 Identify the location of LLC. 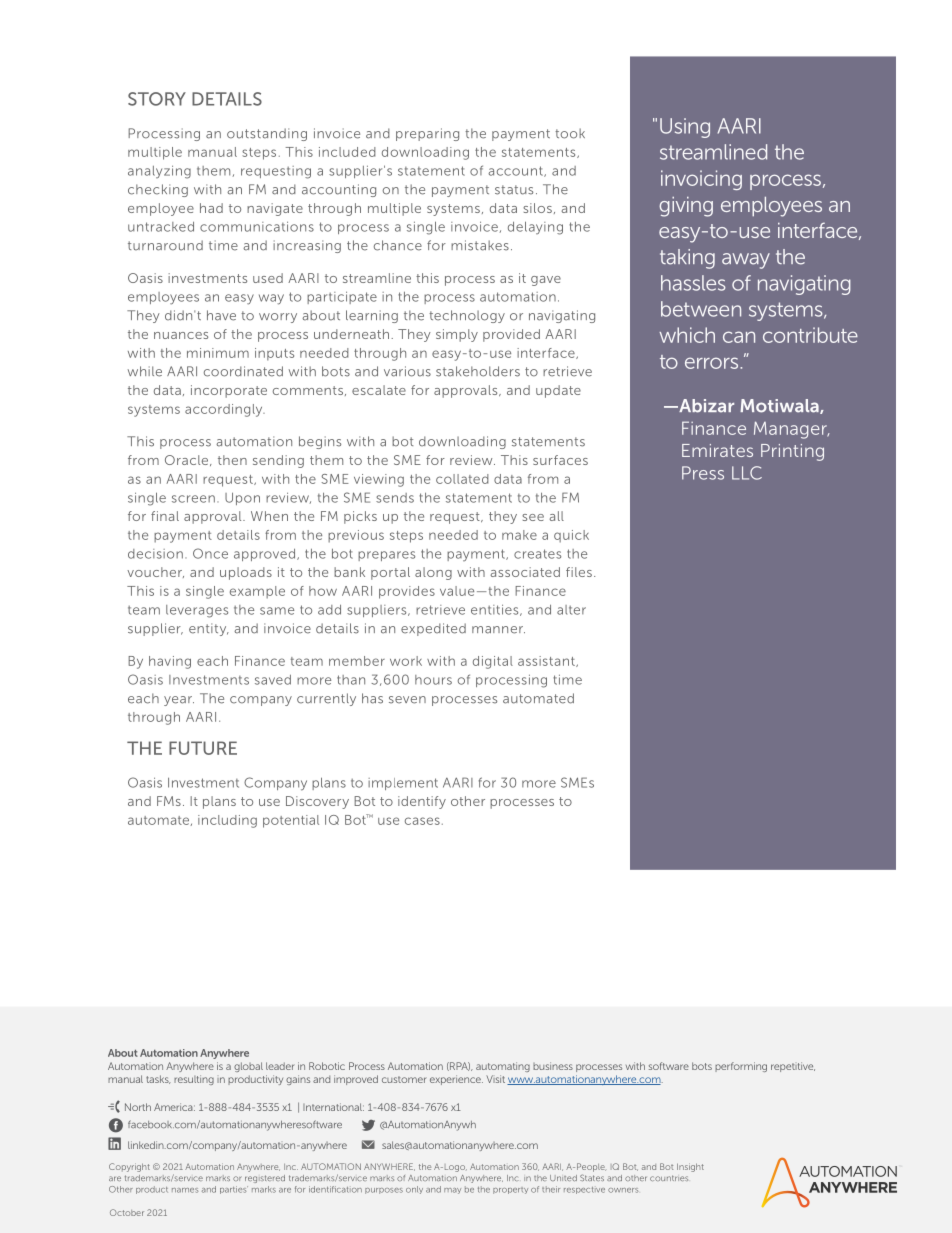
(747, 473).
